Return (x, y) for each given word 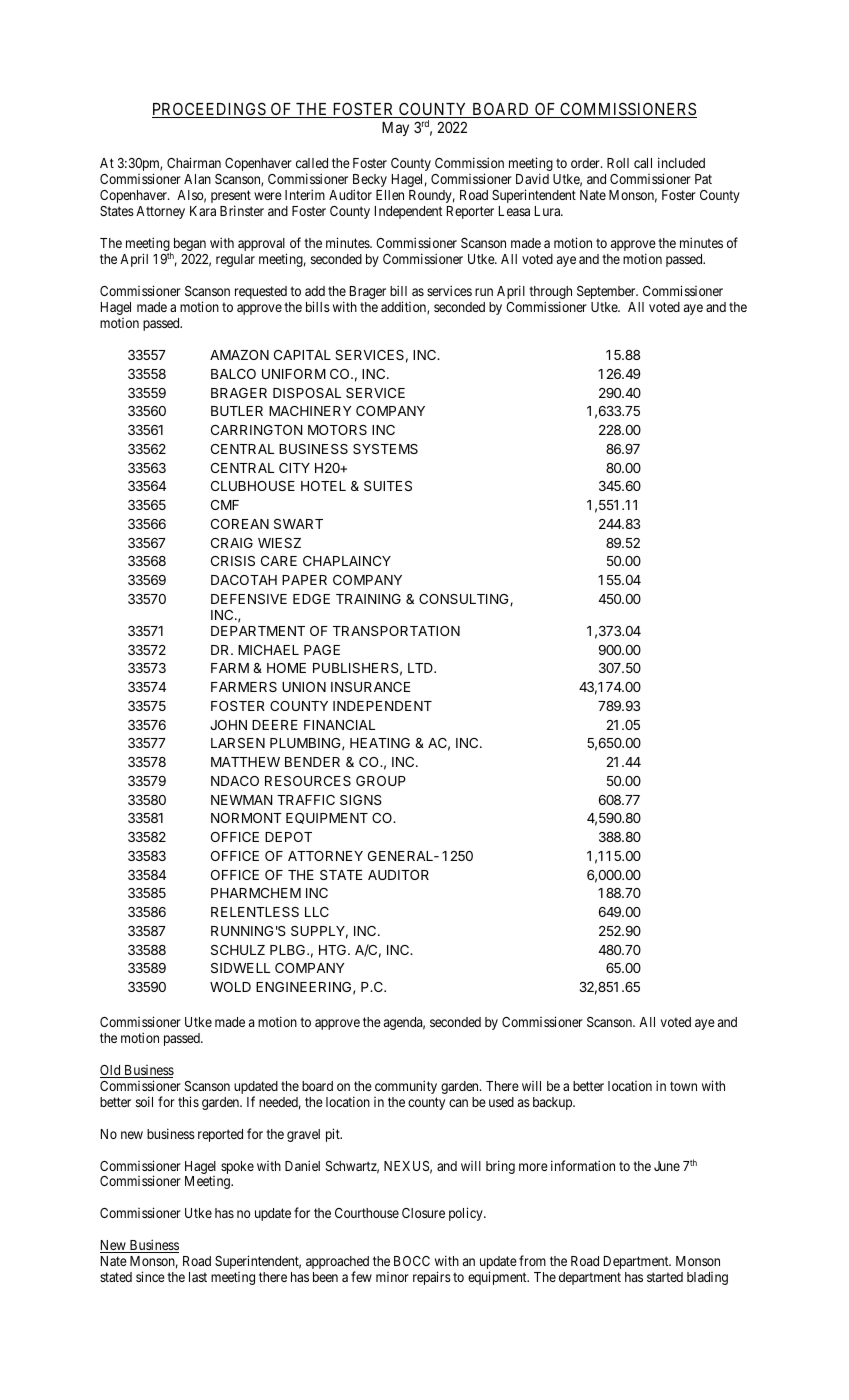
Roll (618, 163)
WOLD (230, 987)
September (607, 292)
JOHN (228, 725)
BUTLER (237, 411)
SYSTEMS (385, 449)
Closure (423, 1213)
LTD (421, 668)
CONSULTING (465, 600)
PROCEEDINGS (210, 110)
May (395, 129)
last (198, 1277)
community (406, 1087)
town (683, 1086)
